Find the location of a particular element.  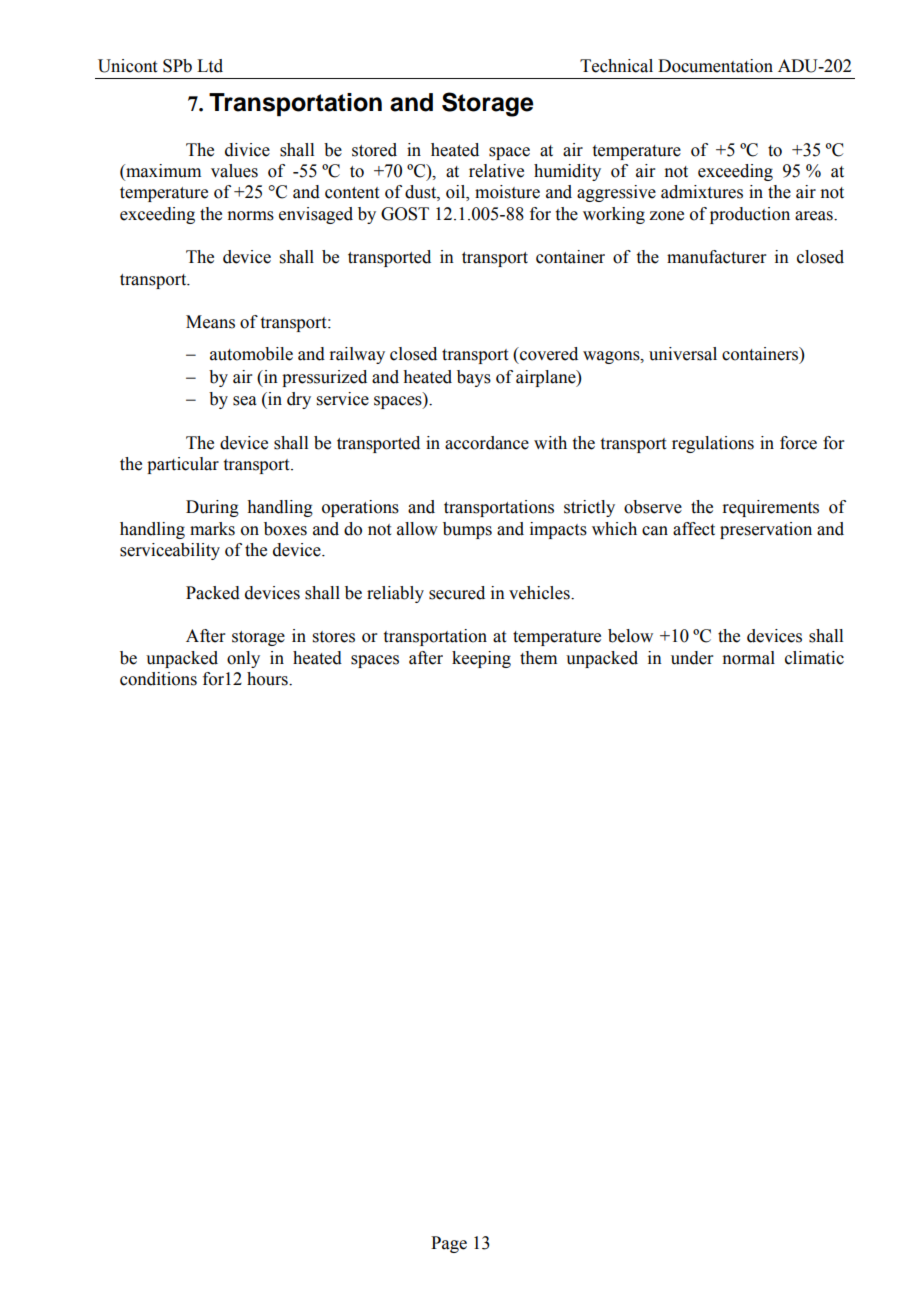

Documentation is located at coordinates (715, 66).
